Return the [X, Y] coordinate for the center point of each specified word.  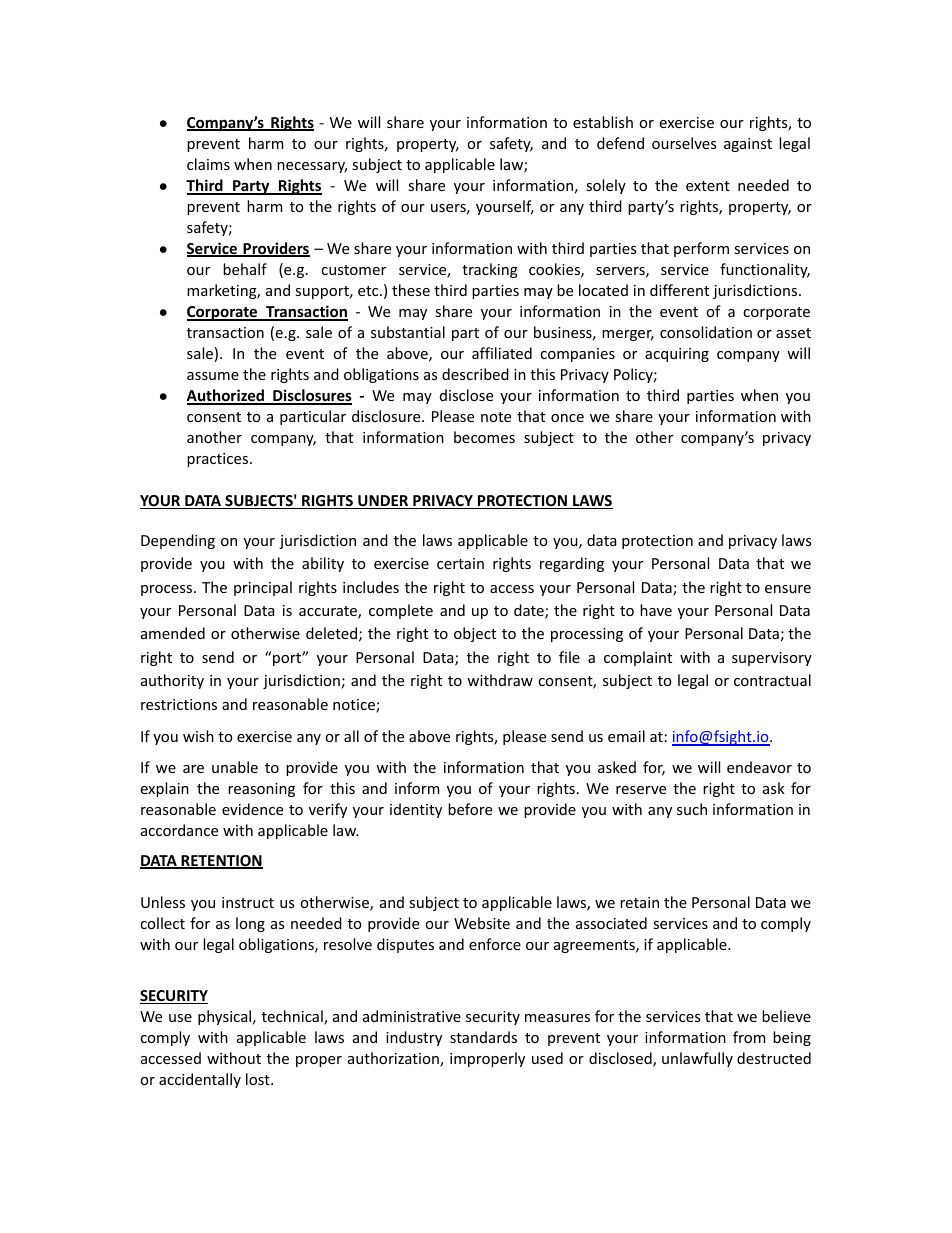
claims [208, 164]
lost [259, 1079]
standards [483, 1037]
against [748, 145]
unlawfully [697, 1059]
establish [603, 122]
